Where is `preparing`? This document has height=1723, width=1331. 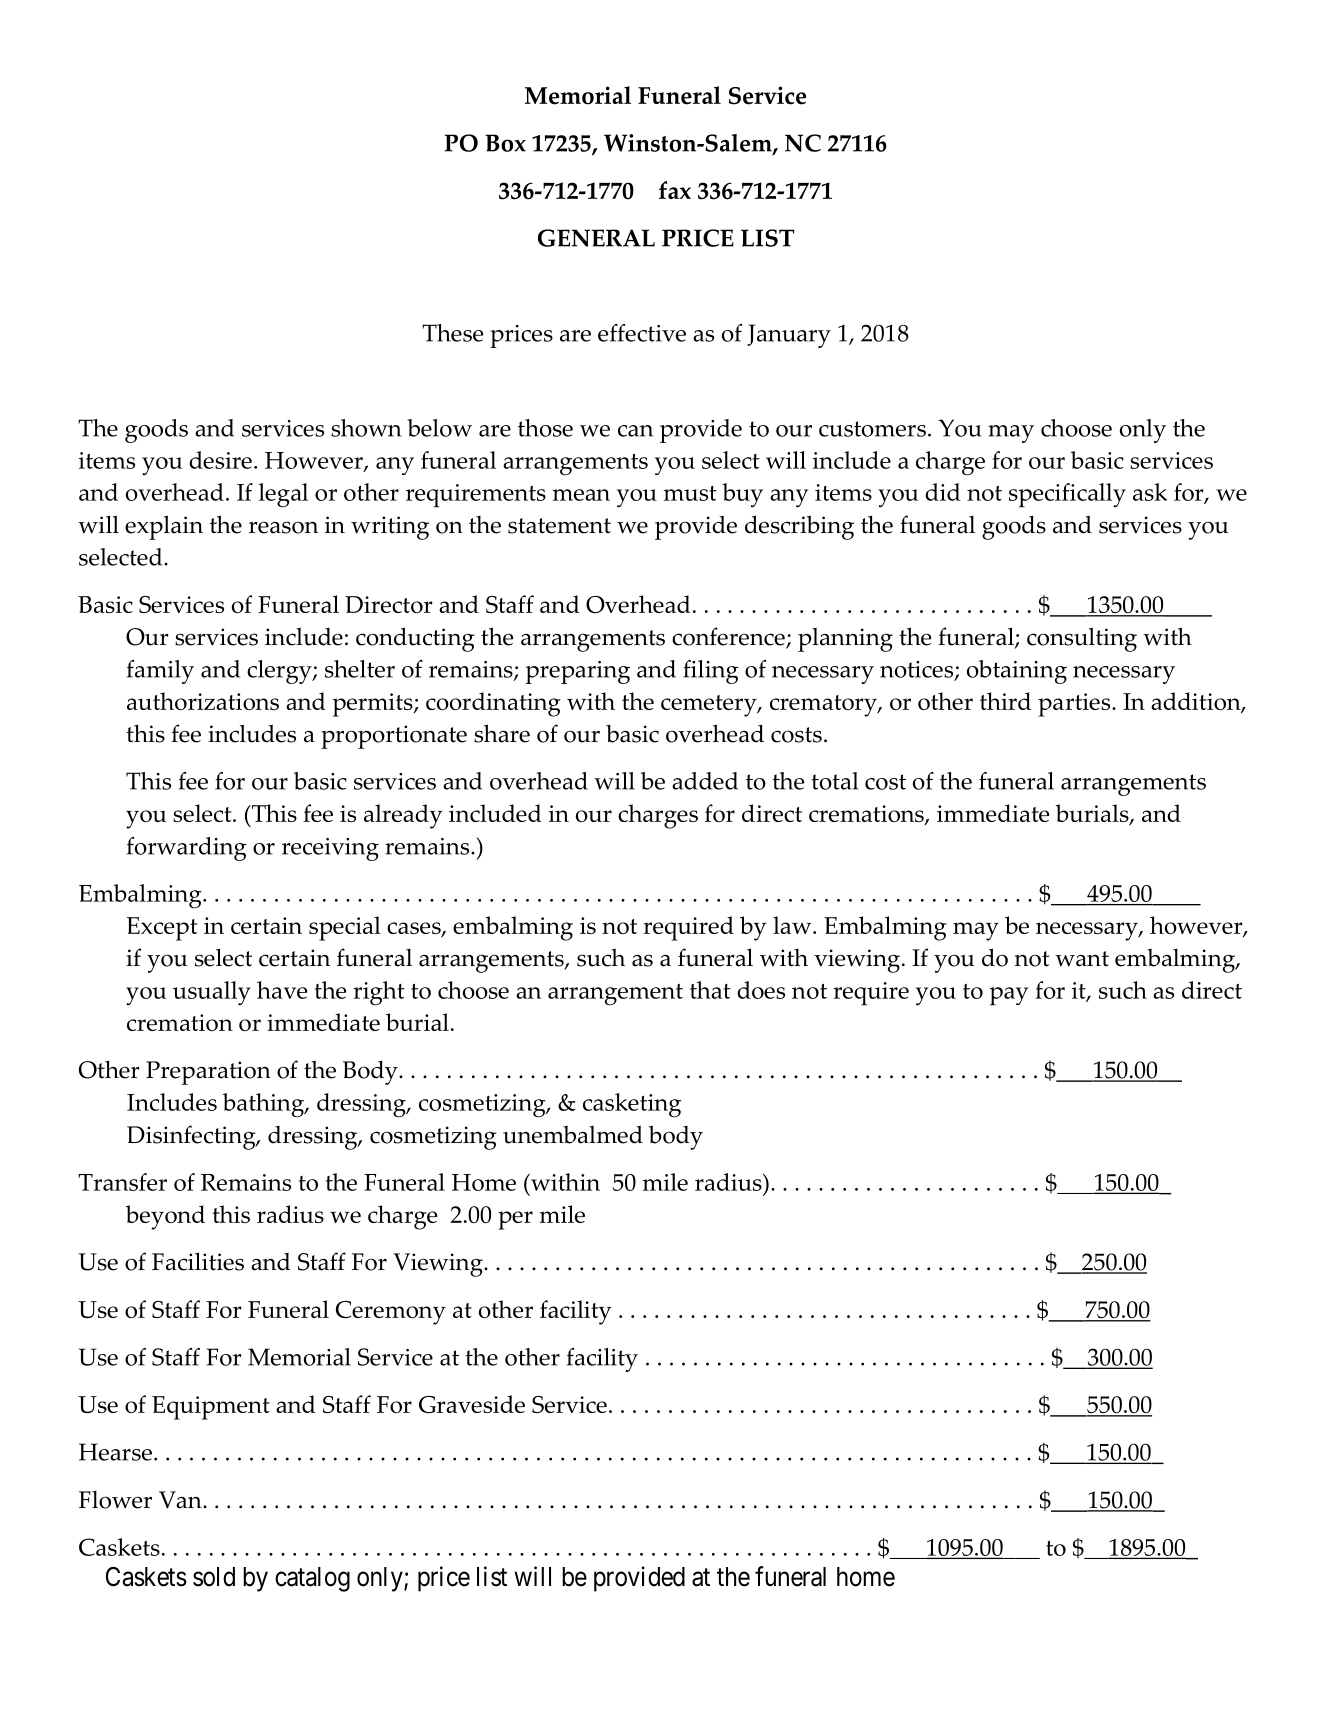
preparing is located at coordinates (578, 672).
